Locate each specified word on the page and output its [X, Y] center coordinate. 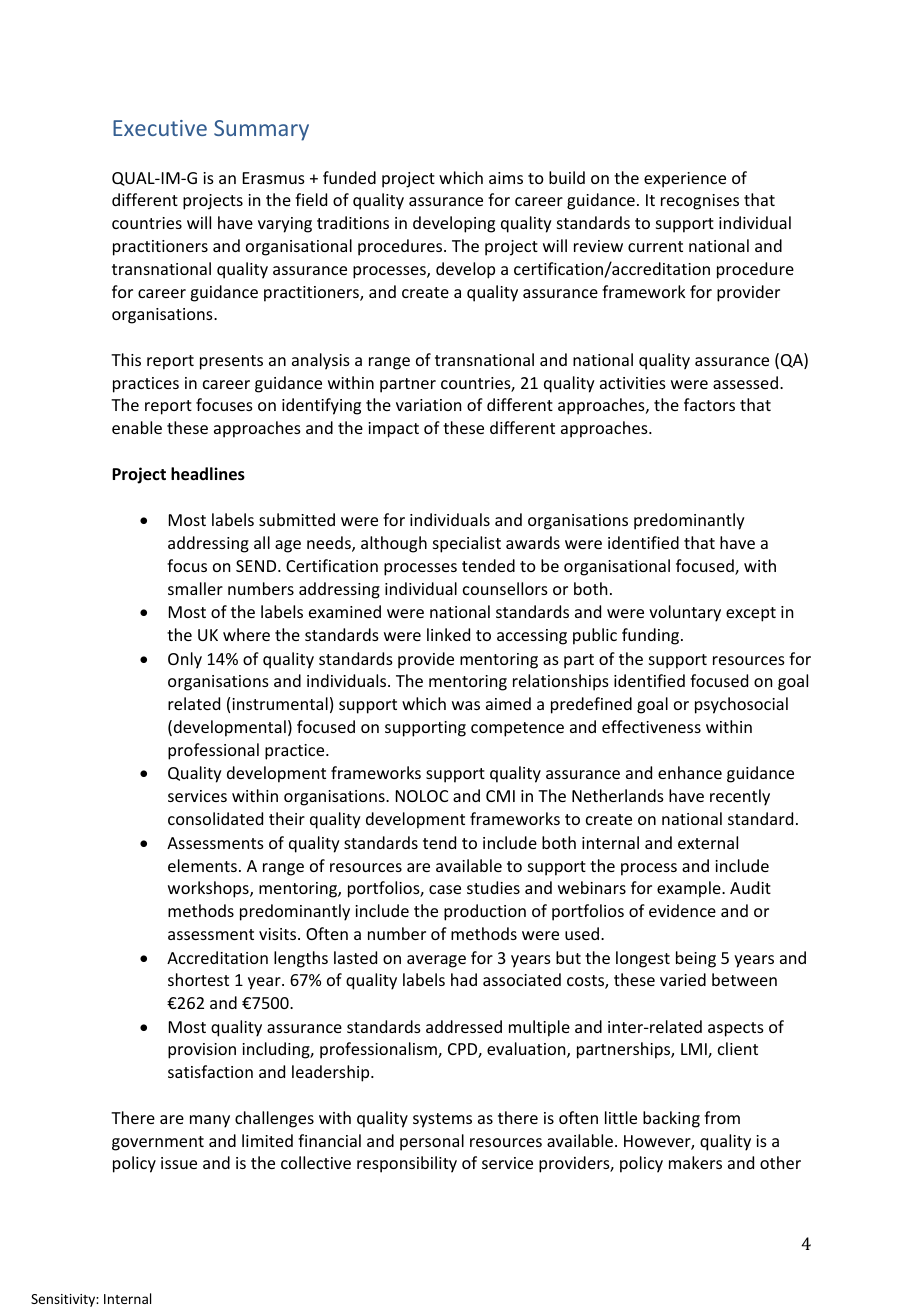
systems [442, 1120]
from [722, 1117]
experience [685, 180]
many [210, 1121]
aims [506, 178]
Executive [160, 128]
